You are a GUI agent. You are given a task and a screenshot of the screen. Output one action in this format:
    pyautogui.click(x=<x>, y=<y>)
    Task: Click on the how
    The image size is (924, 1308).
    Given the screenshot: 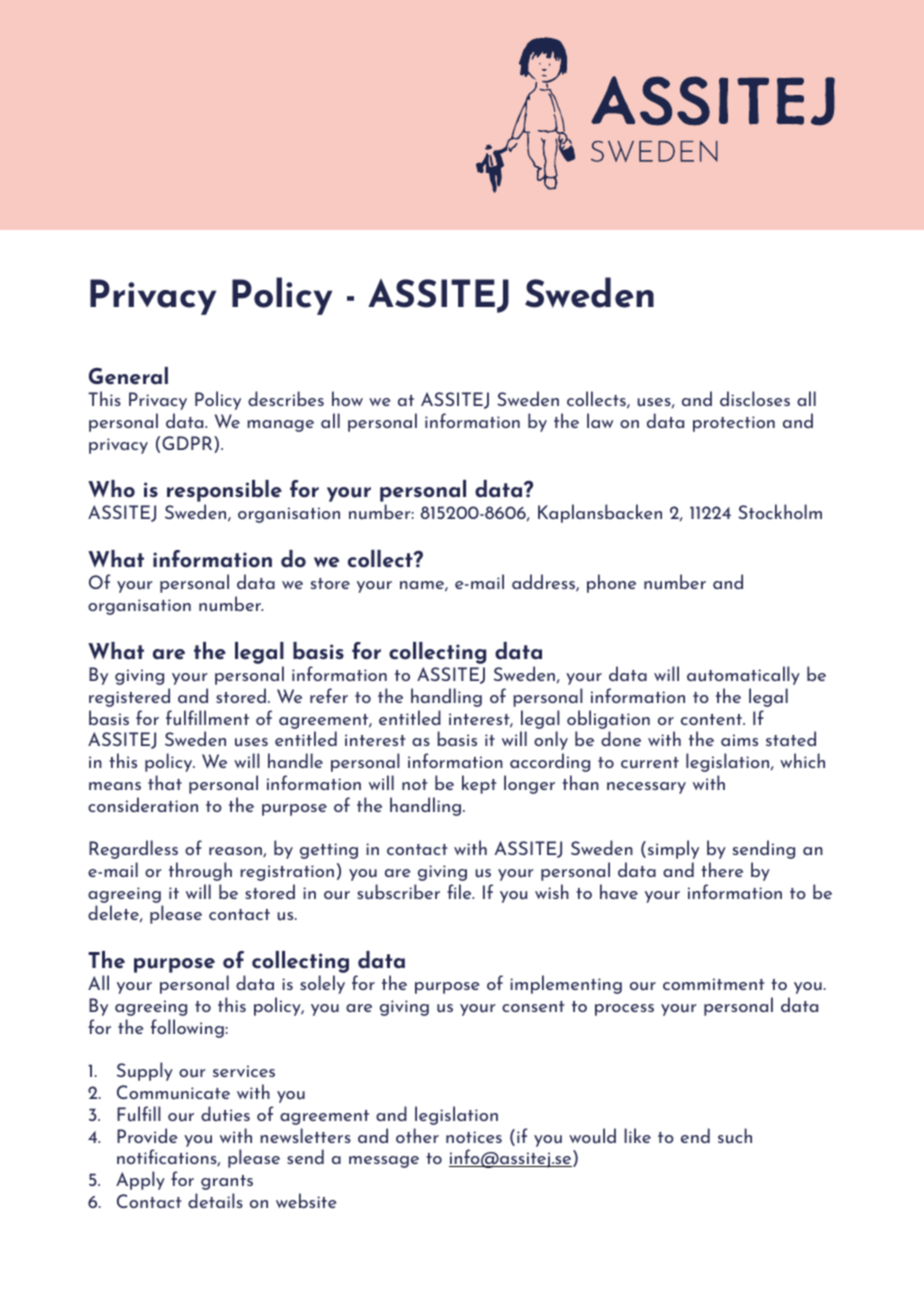 What is the action you would take?
    pyautogui.click(x=347, y=398)
